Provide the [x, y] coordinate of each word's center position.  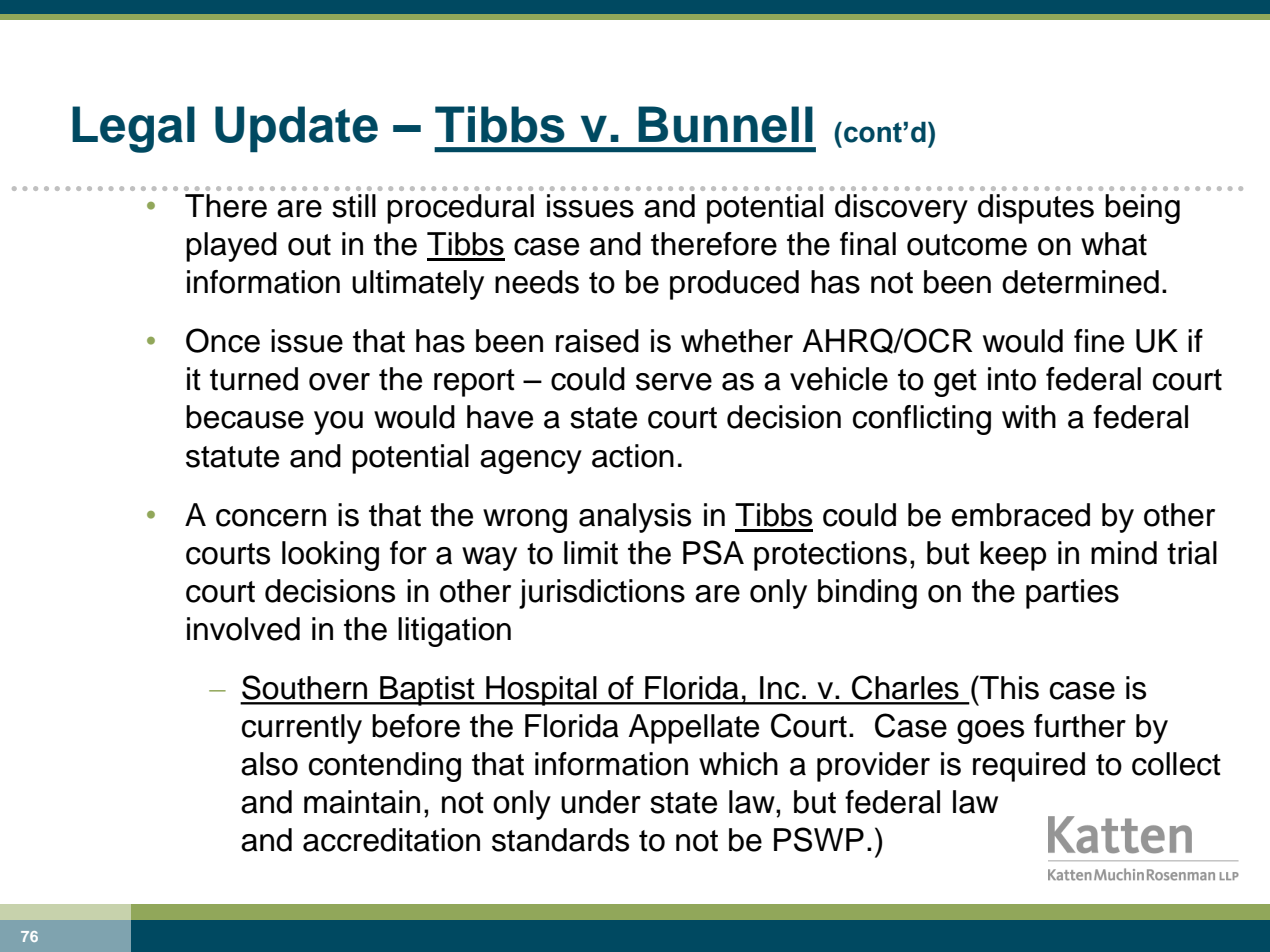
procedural [460, 209]
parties [1072, 594]
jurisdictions [602, 594]
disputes [1036, 209]
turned [254, 379]
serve [674, 382]
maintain [362, 802]
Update [296, 129]
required [1029, 767]
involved [243, 629]
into [1012, 379]
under [601, 802]
